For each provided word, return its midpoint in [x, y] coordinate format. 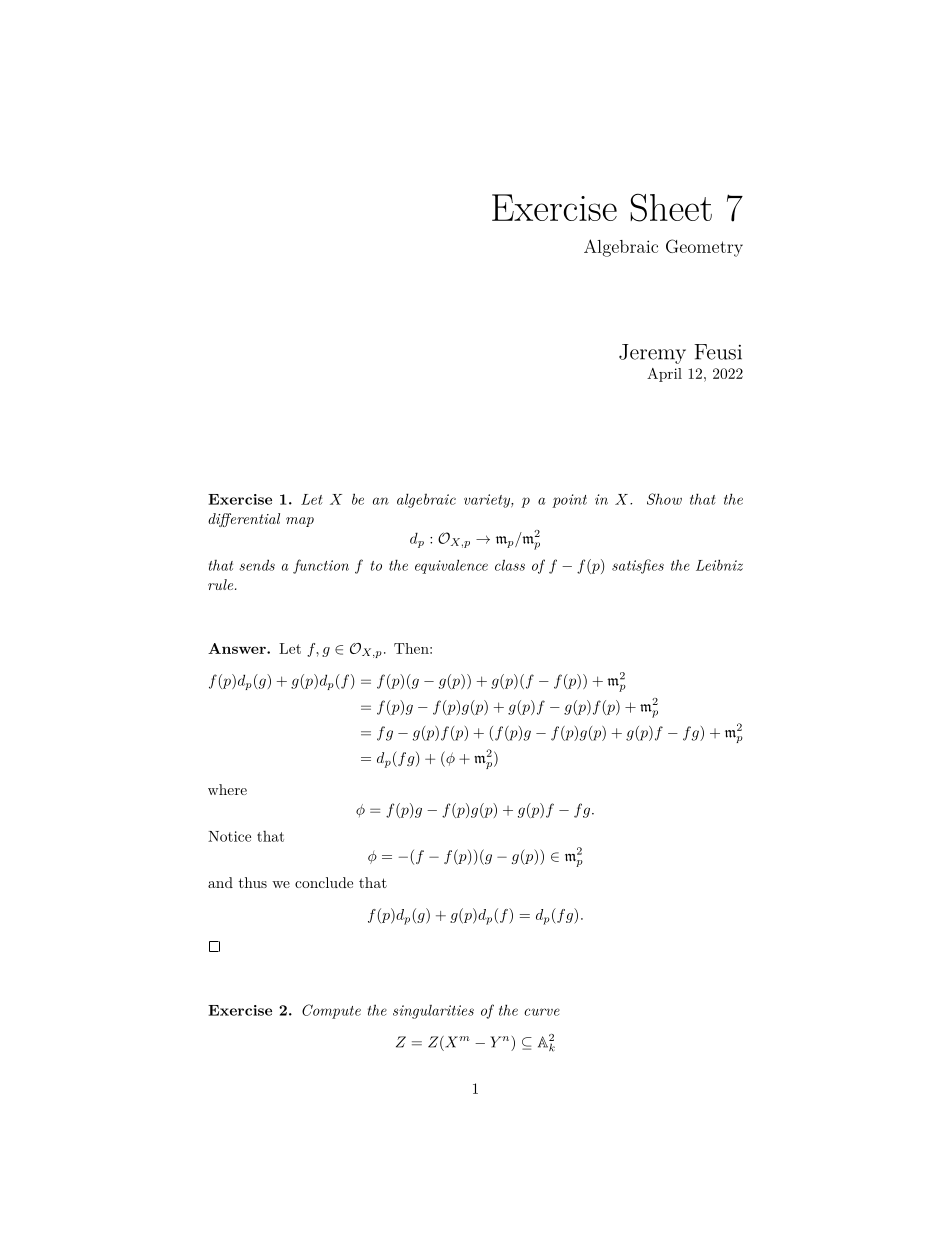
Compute [331, 1011]
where [227, 789]
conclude [324, 882]
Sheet [671, 207]
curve [542, 1012]
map [300, 522]
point [569, 501]
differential [244, 520]
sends [257, 565]
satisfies [638, 566]
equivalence [451, 566]
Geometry [704, 248]
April [664, 375]
